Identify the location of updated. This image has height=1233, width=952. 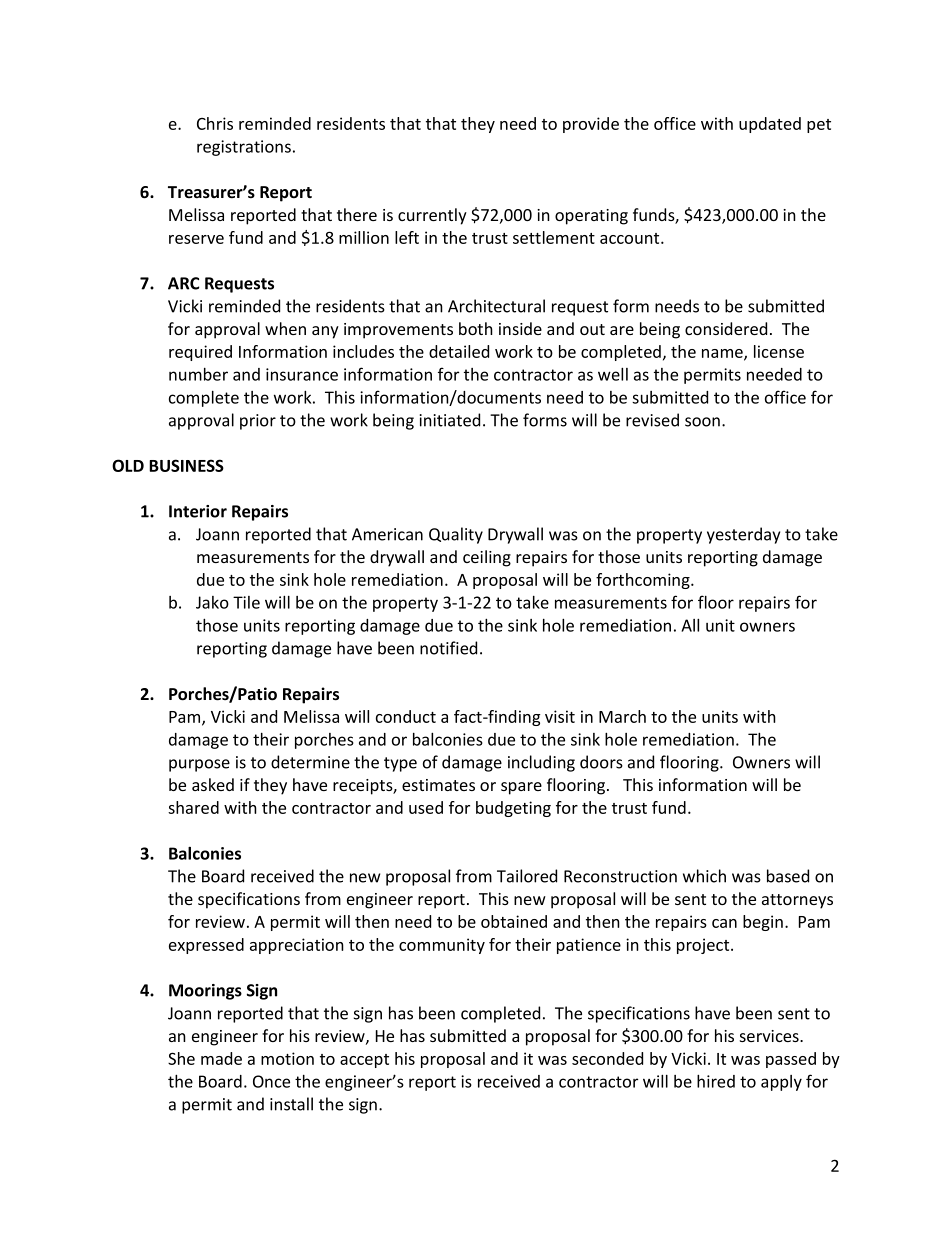
(770, 125).
